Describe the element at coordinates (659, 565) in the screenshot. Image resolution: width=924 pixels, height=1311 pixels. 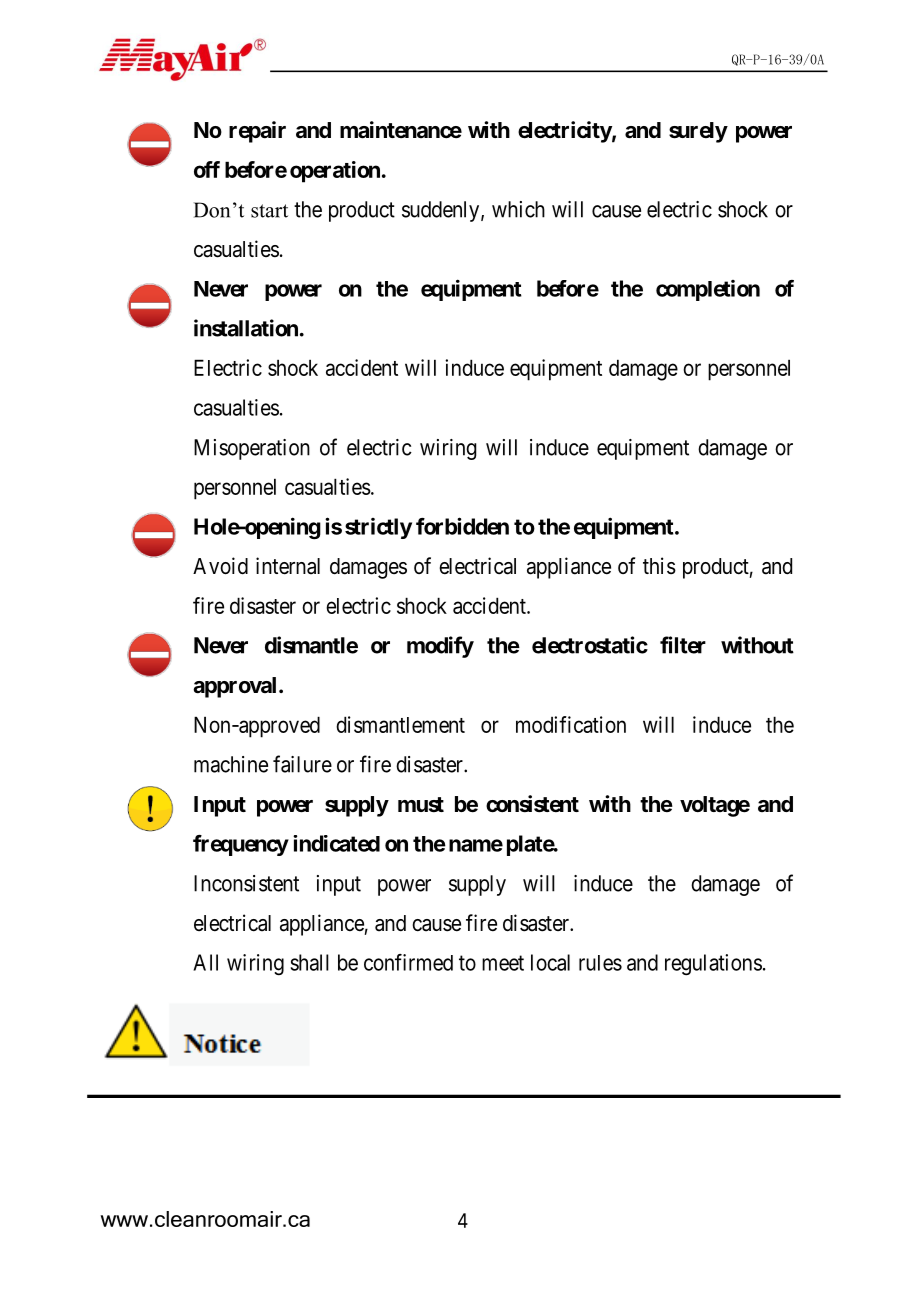
I see `this` at that location.
